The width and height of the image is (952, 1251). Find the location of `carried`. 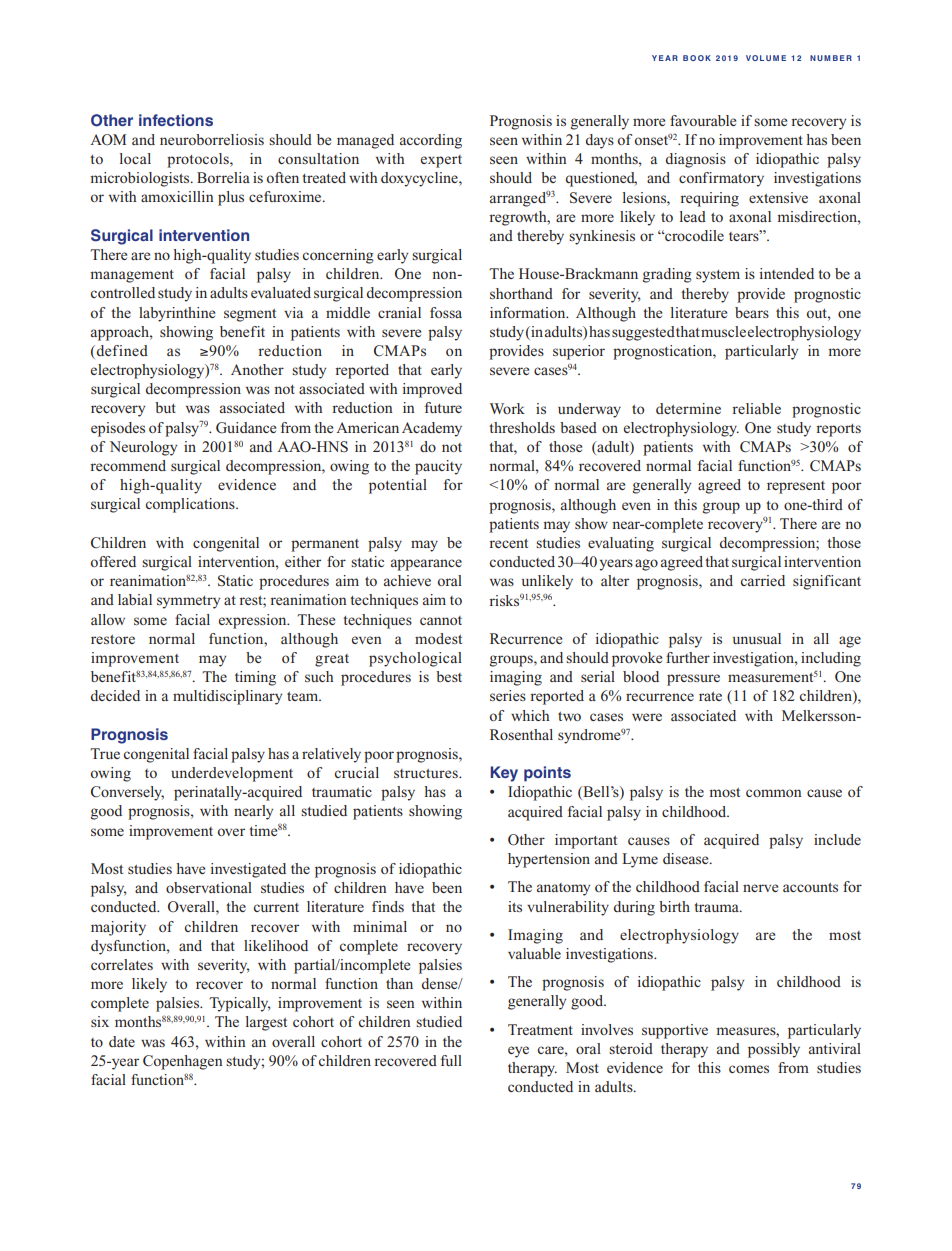

carried is located at coordinates (763, 580).
